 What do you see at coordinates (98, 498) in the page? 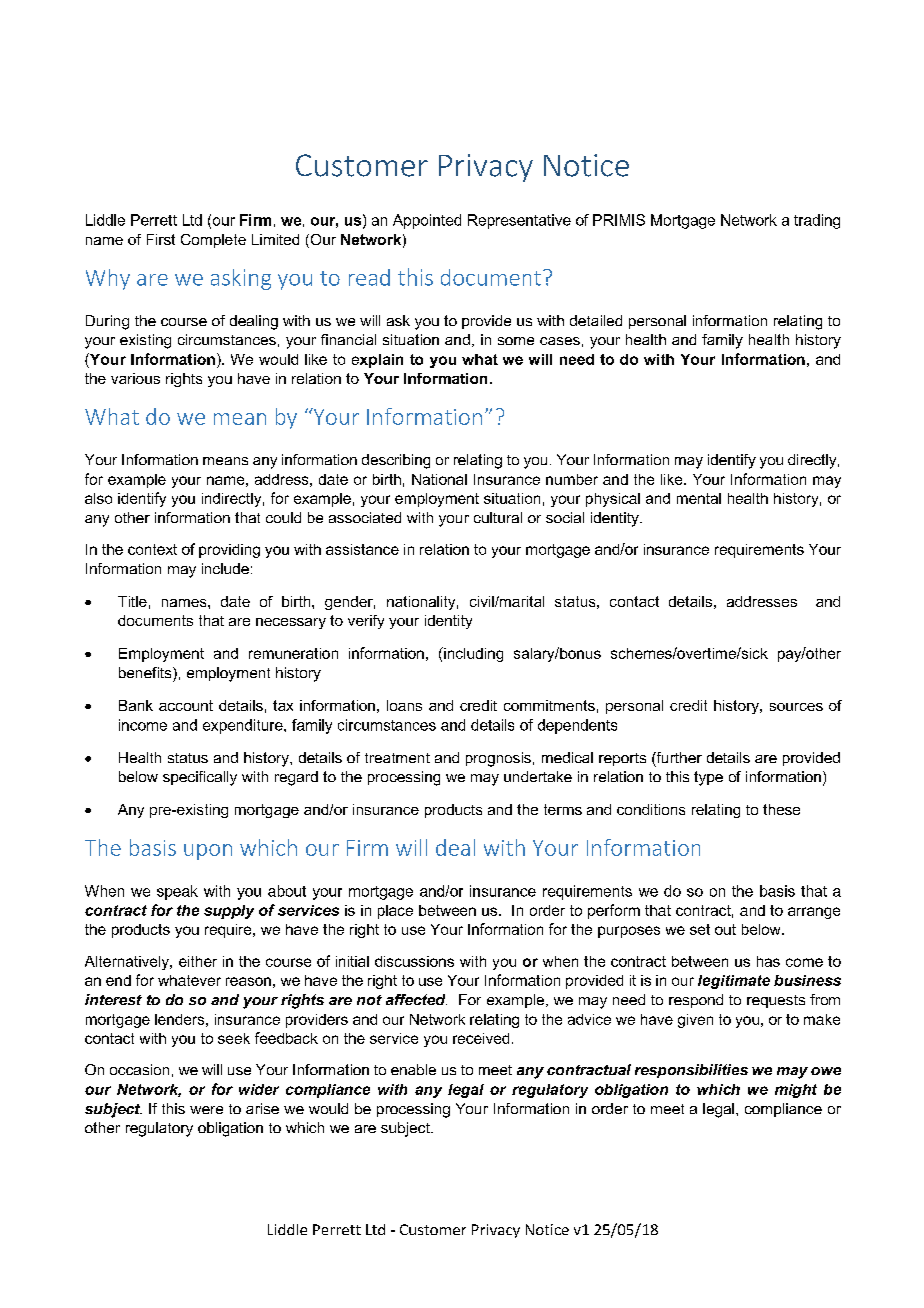
I see `also` at bounding box center [98, 498].
